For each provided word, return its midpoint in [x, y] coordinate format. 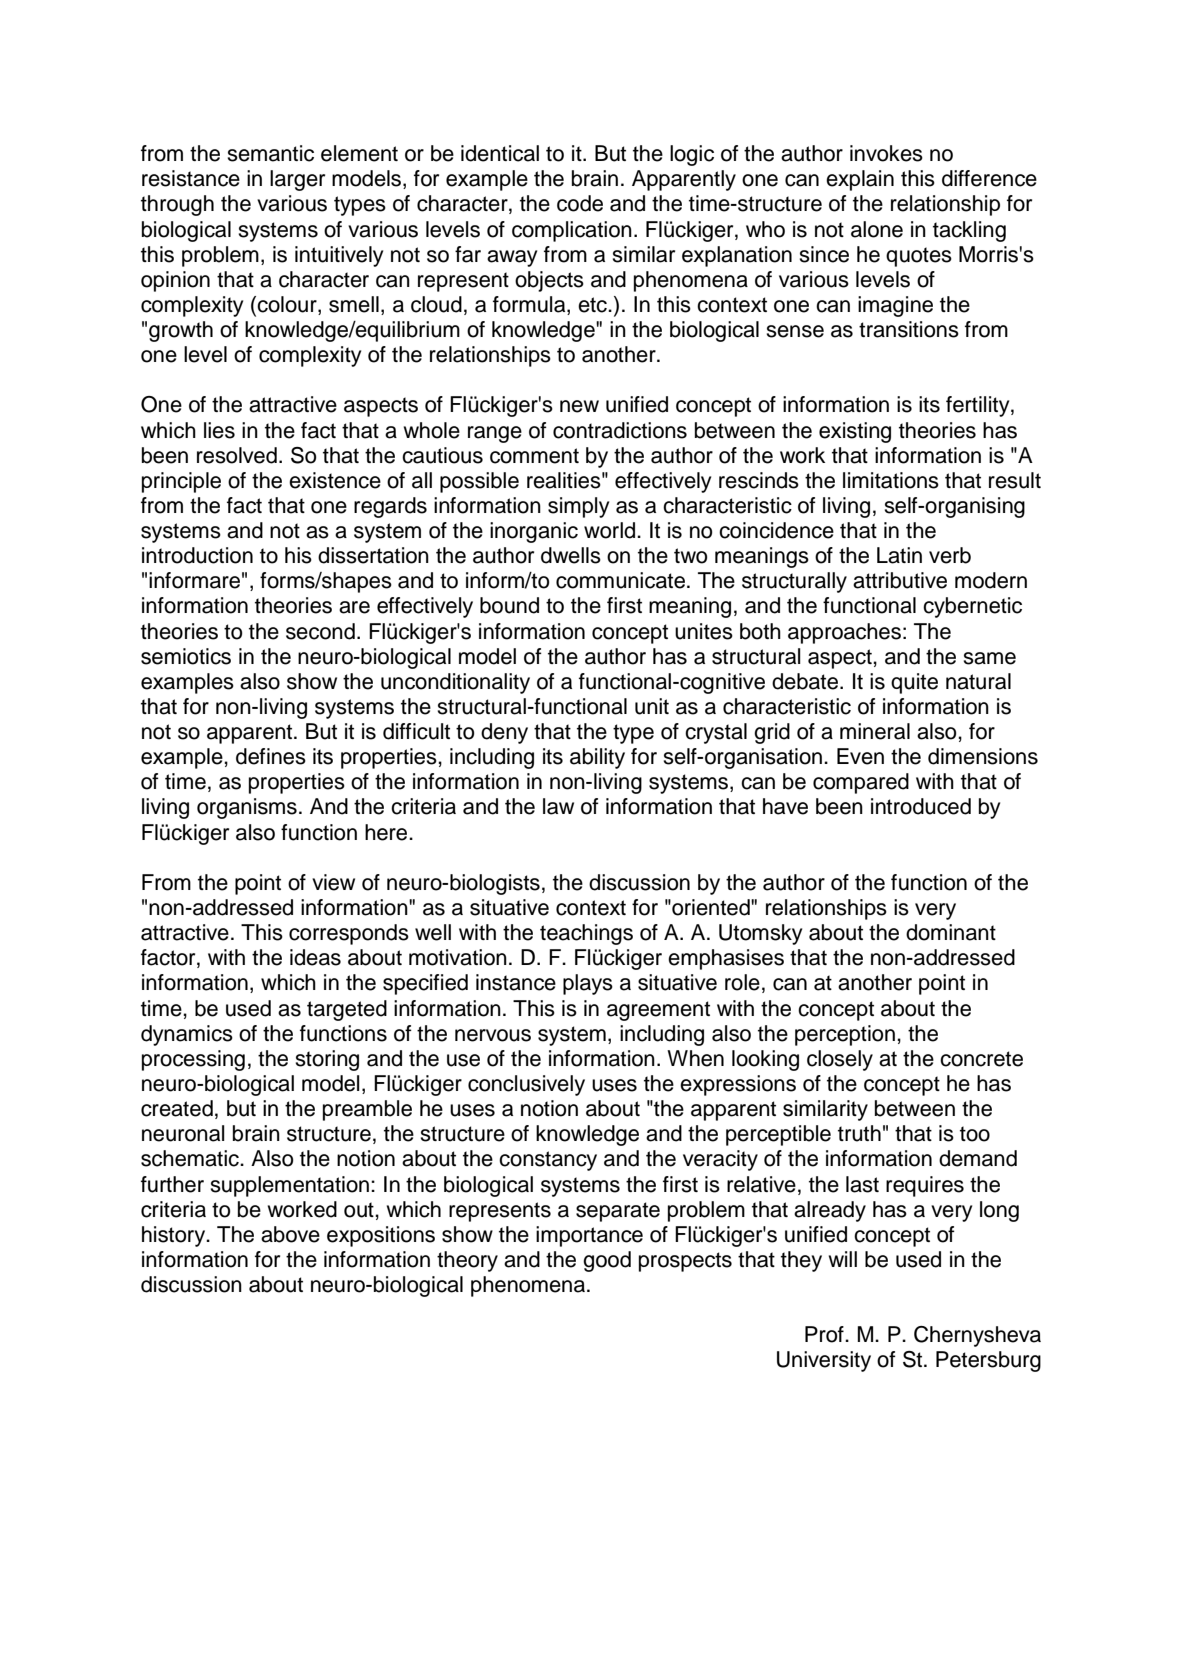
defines [271, 756]
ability [597, 758]
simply [578, 507]
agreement [658, 1011]
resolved [237, 455]
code [580, 203]
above [290, 1234]
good [607, 1261]
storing [327, 1060]
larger [297, 180]
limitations [891, 480]
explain [860, 180]
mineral [875, 731]
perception [845, 1035]
